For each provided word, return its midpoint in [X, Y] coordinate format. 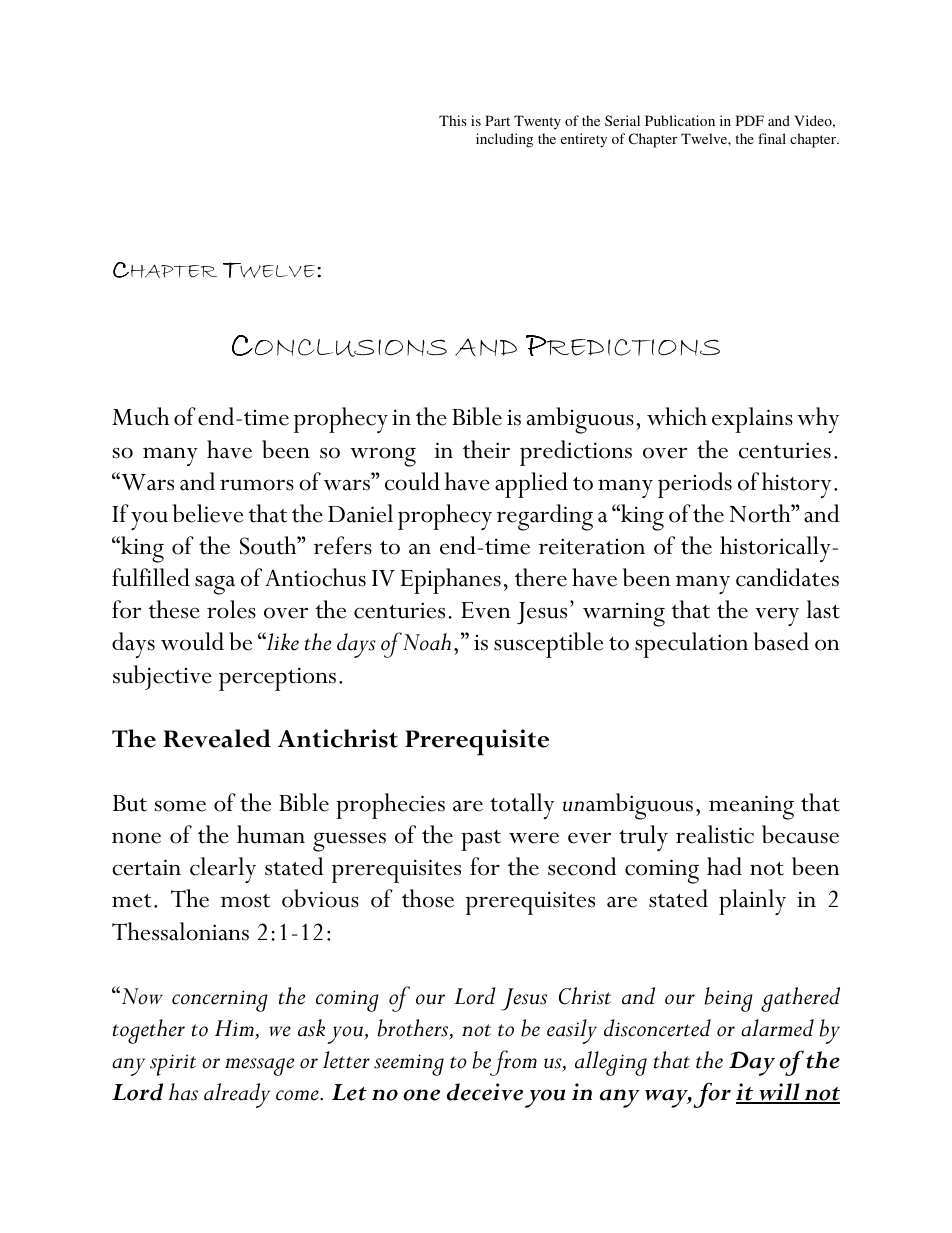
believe [208, 513]
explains [752, 420]
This [453, 120]
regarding [545, 517]
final [772, 138]
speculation [691, 645]
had [724, 866]
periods [695, 485]
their [486, 449]
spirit [173, 1065]
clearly [223, 870]
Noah [427, 642]
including [504, 140]
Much [140, 416]
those [428, 898]
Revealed [217, 738]
